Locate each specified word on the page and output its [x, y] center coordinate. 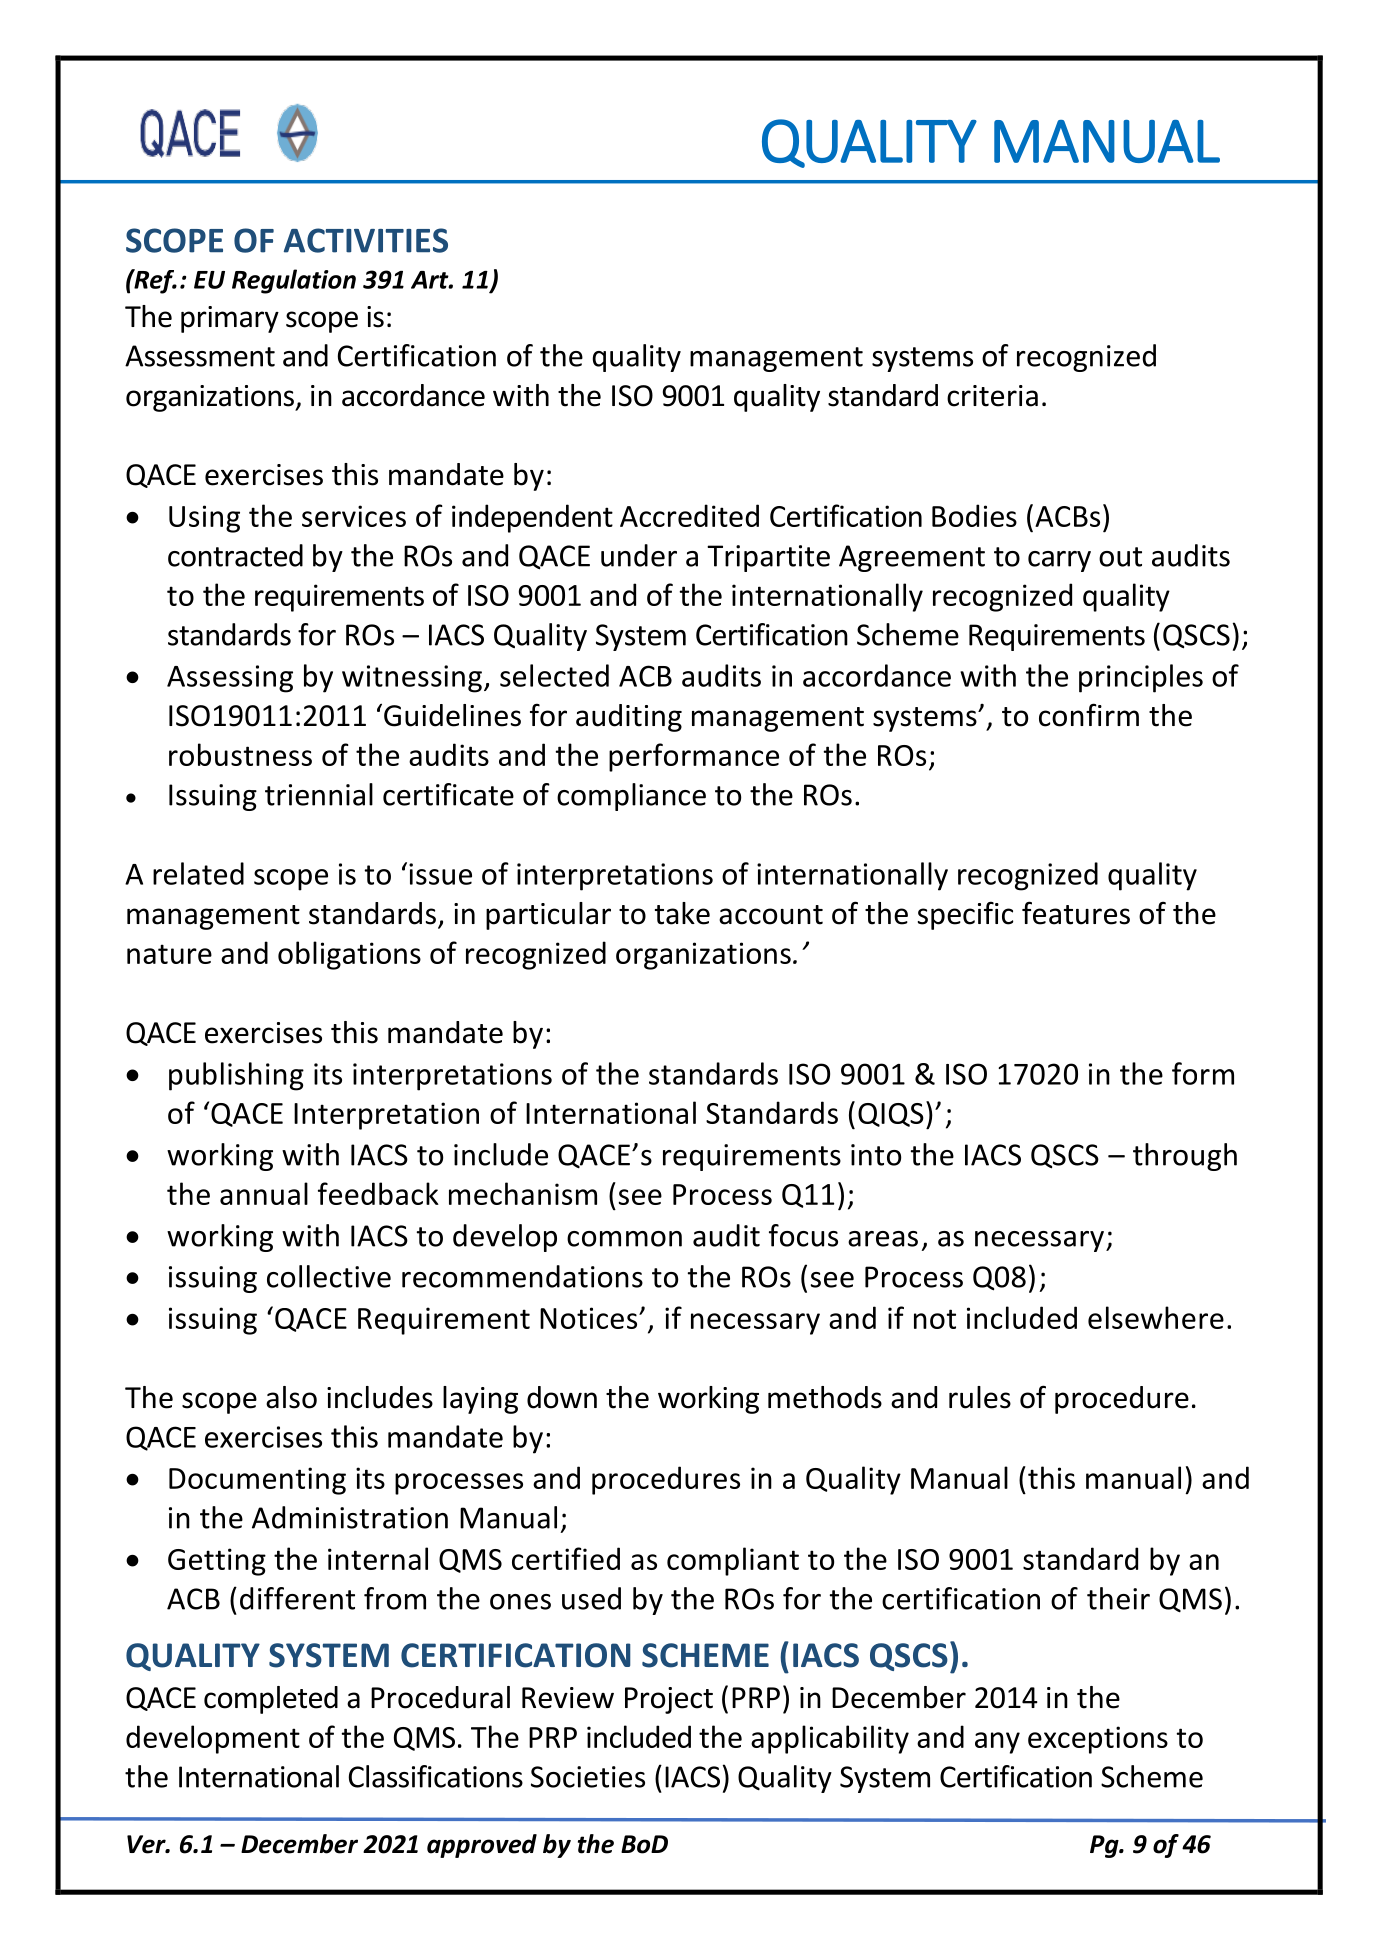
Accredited [689, 515]
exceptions [1098, 1740]
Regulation [294, 281]
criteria [992, 396]
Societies [588, 1777]
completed [271, 1700]
